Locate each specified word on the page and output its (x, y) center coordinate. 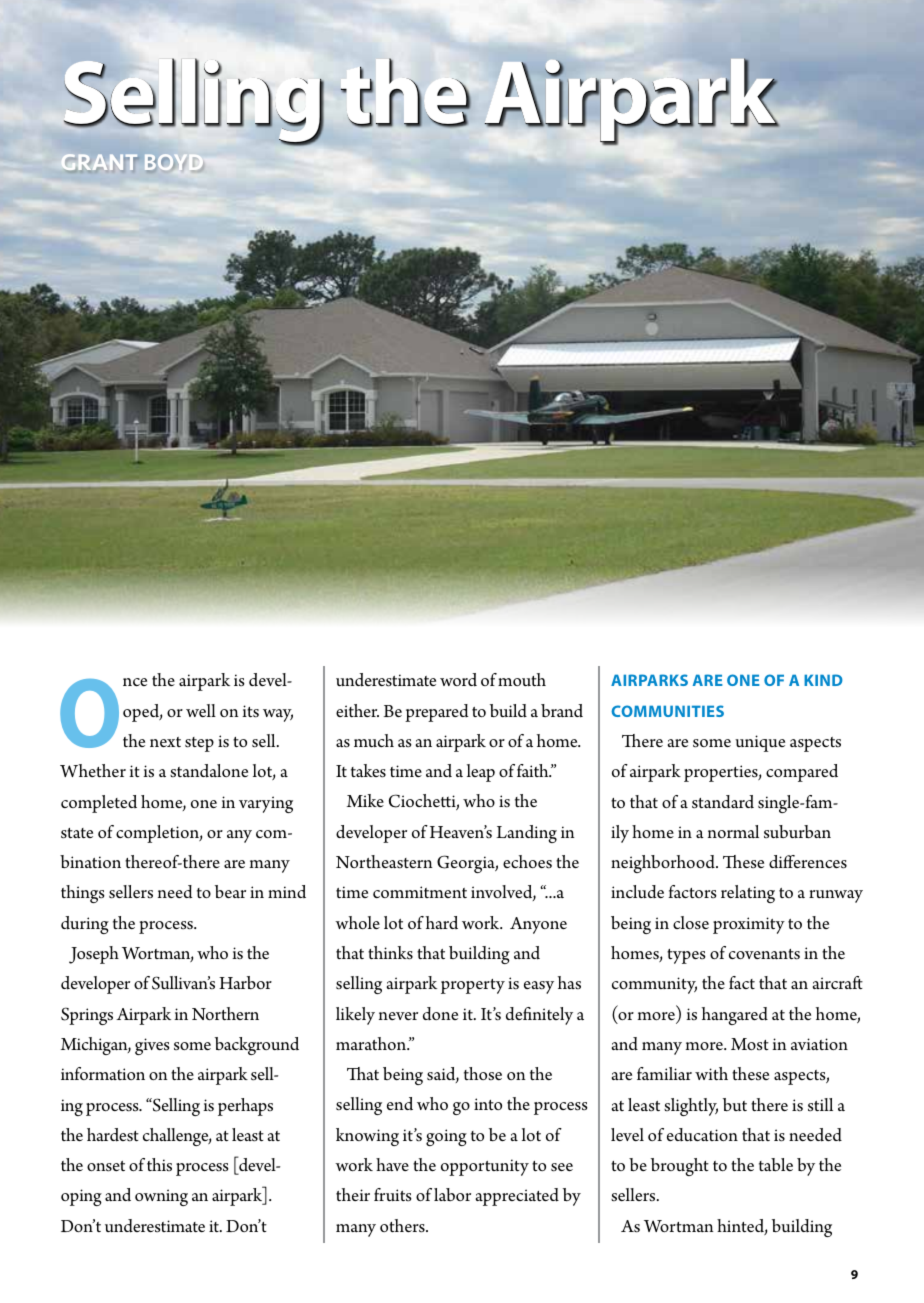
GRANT (99, 162)
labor (452, 1194)
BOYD (173, 162)
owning (161, 1197)
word (458, 680)
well (201, 710)
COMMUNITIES (667, 711)
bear (230, 891)
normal (733, 831)
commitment (420, 892)
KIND (823, 680)
